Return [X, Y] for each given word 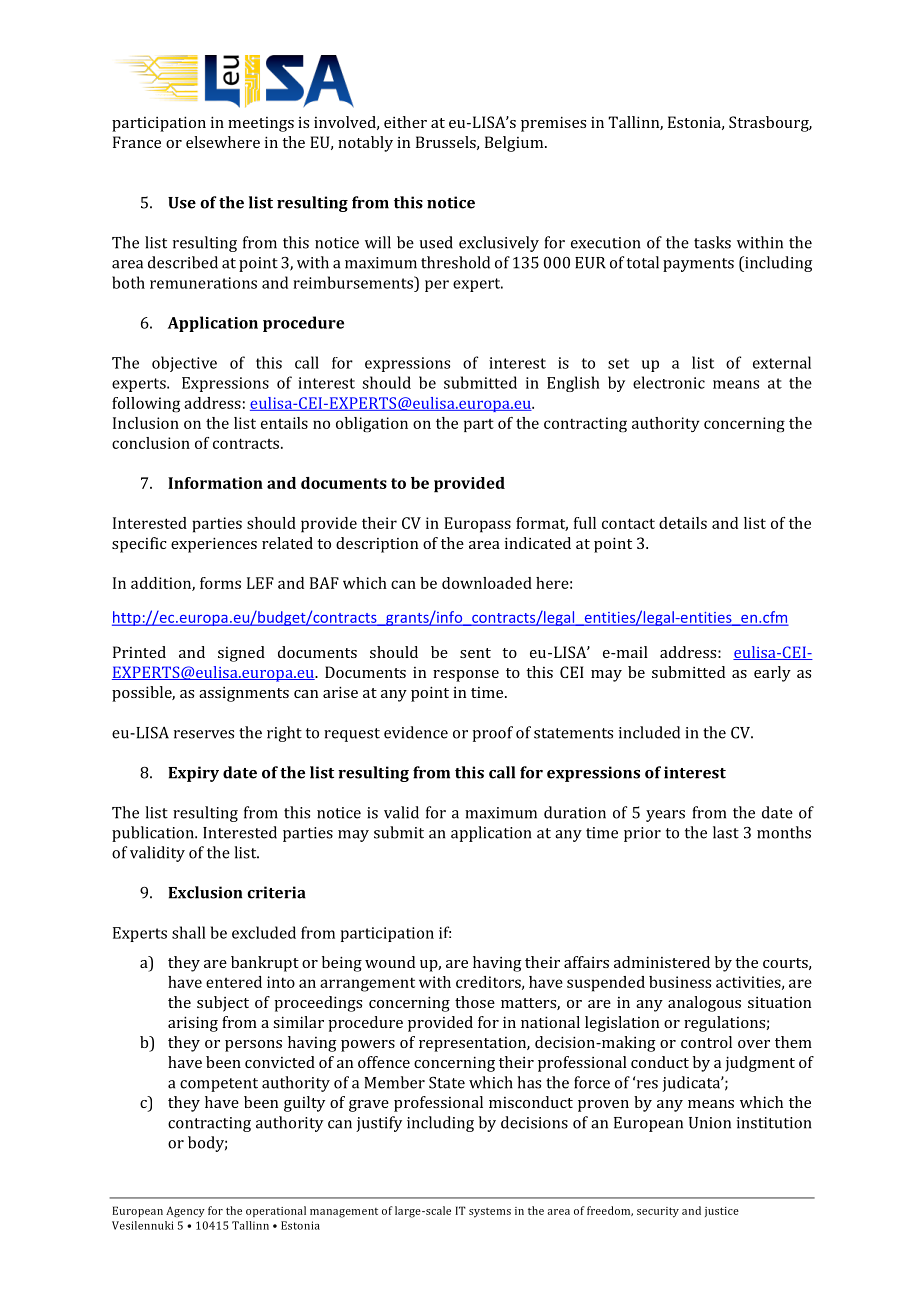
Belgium [515, 144]
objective [184, 364]
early [772, 674]
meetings [261, 124]
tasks [712, 242]
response [466, 676]
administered [662, 962]
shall [189, 932]
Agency [185, 1211]
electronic [669, 382]
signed [241, 654]
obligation [372, 424]
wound [390, 962]
